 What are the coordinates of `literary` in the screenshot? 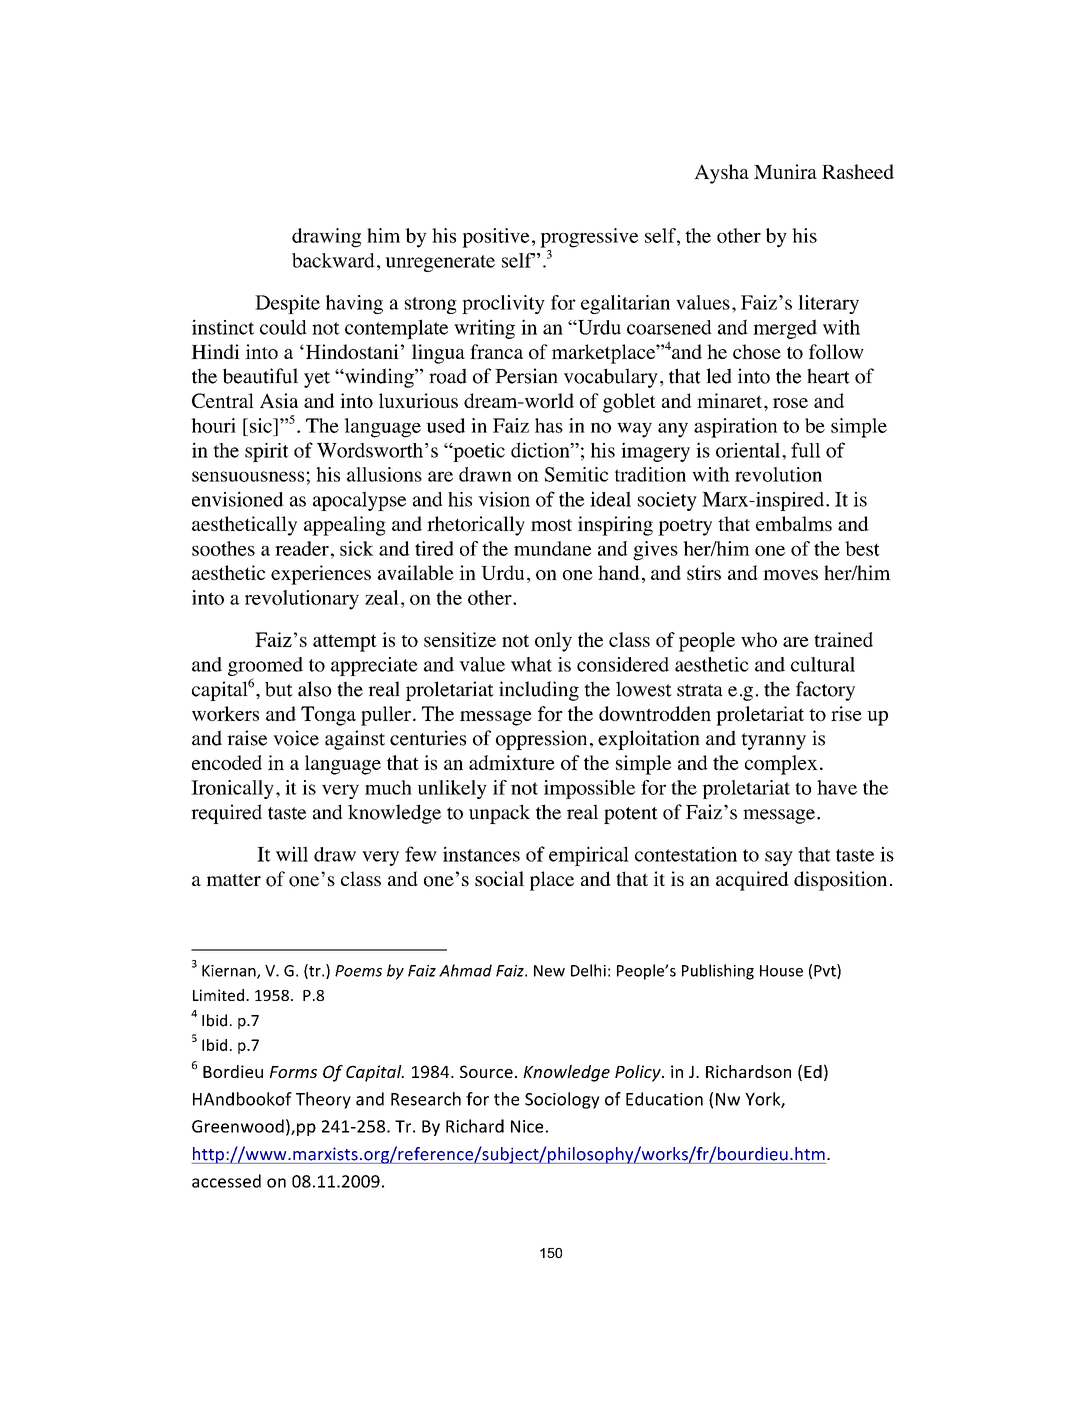 It's located at (828, 304).
